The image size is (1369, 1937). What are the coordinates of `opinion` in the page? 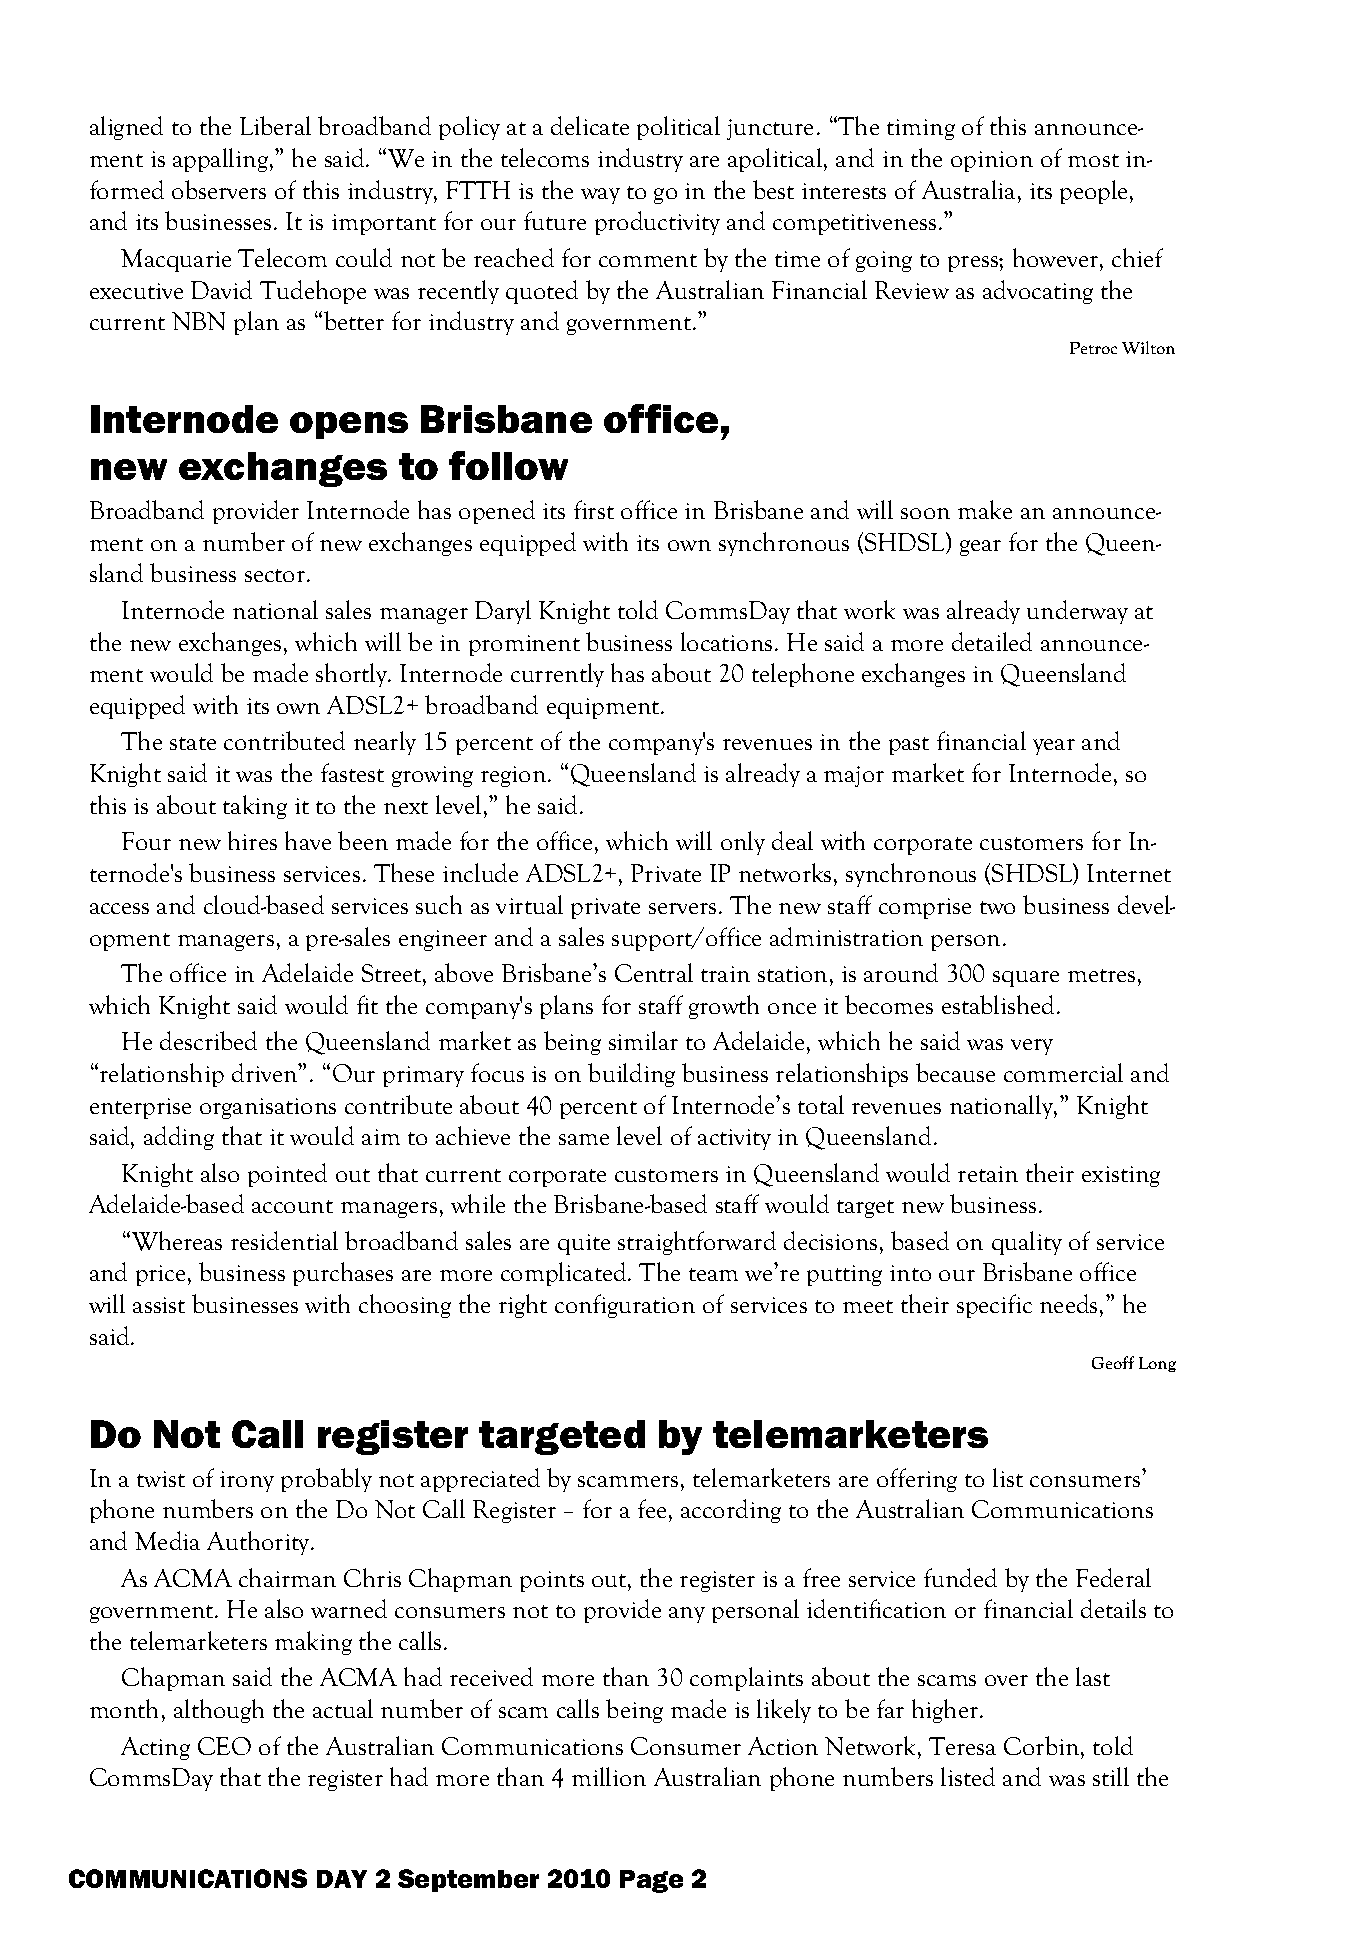 It's located at (992, 161).
